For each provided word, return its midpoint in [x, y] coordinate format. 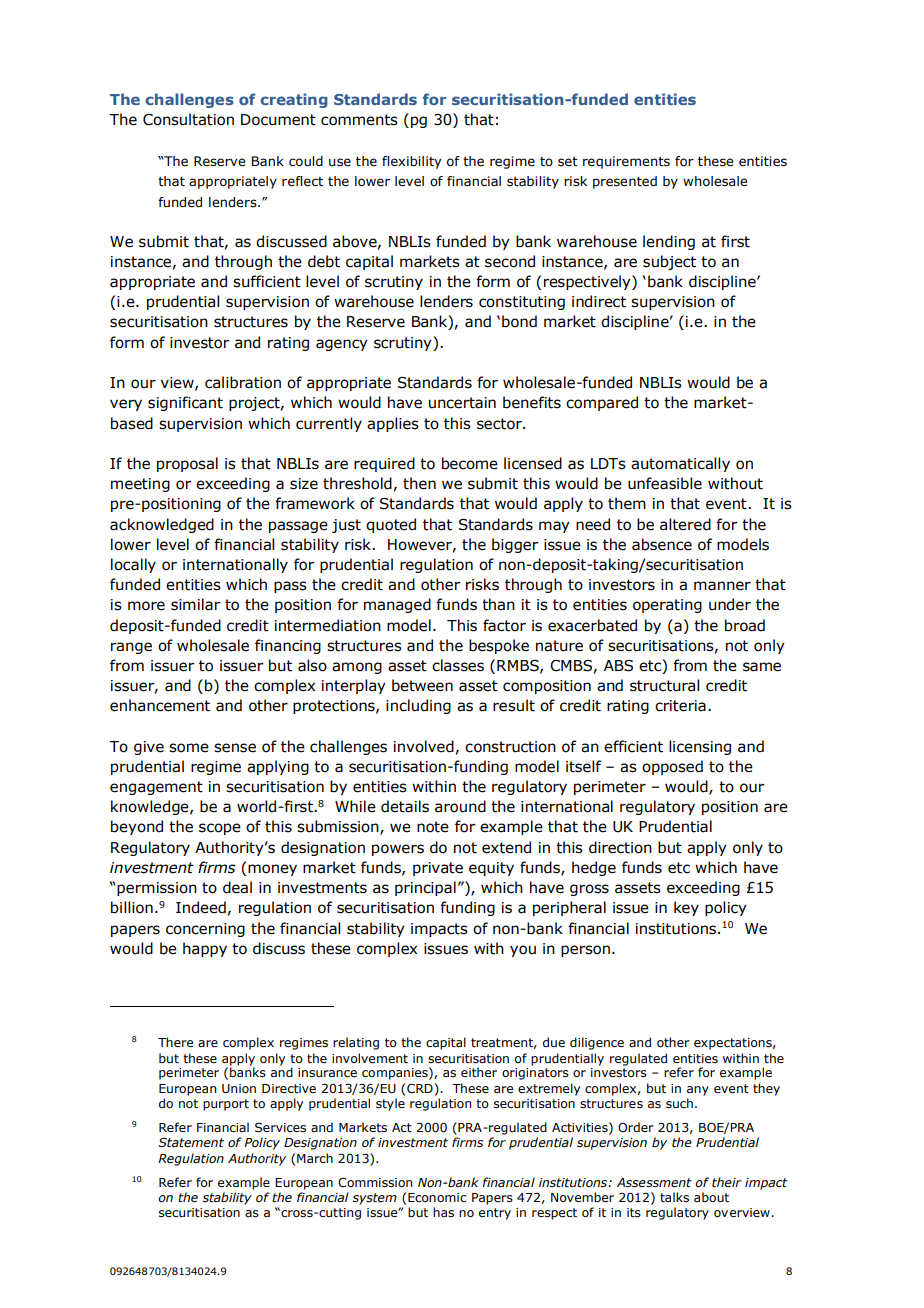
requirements [626, 162]
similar [196, 604]
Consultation [188, 119]
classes [458, 665]
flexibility [411, 162]
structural [664, 685]
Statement [191, 1142]
